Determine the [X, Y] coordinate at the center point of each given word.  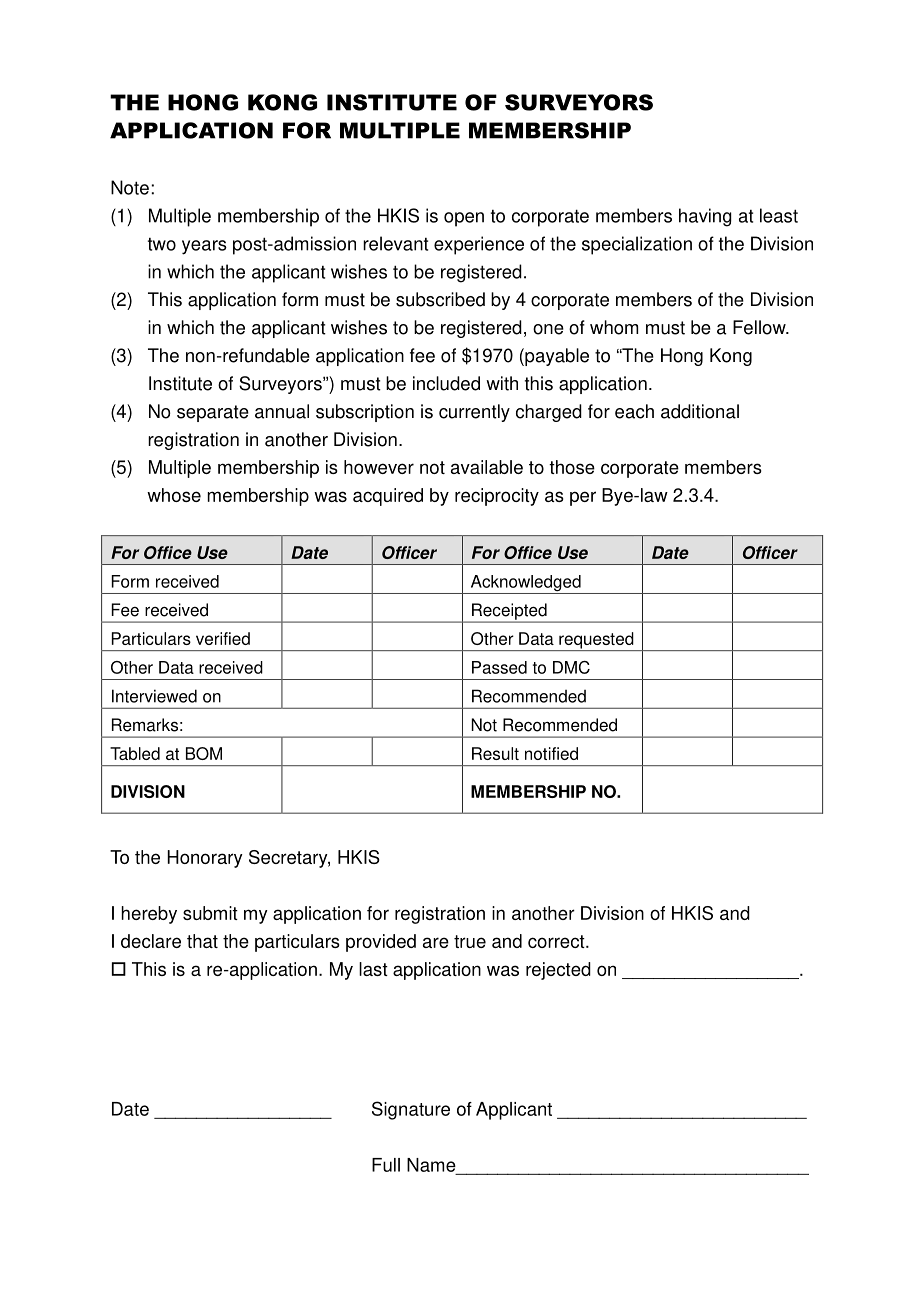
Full [386, 1165]
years [204, 247]
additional [700, 411]
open [464, 219]
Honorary [205, 859]
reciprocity [497, 497]
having [705, 217]
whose [174, 495]
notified [551, 753]
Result [495, 753]
